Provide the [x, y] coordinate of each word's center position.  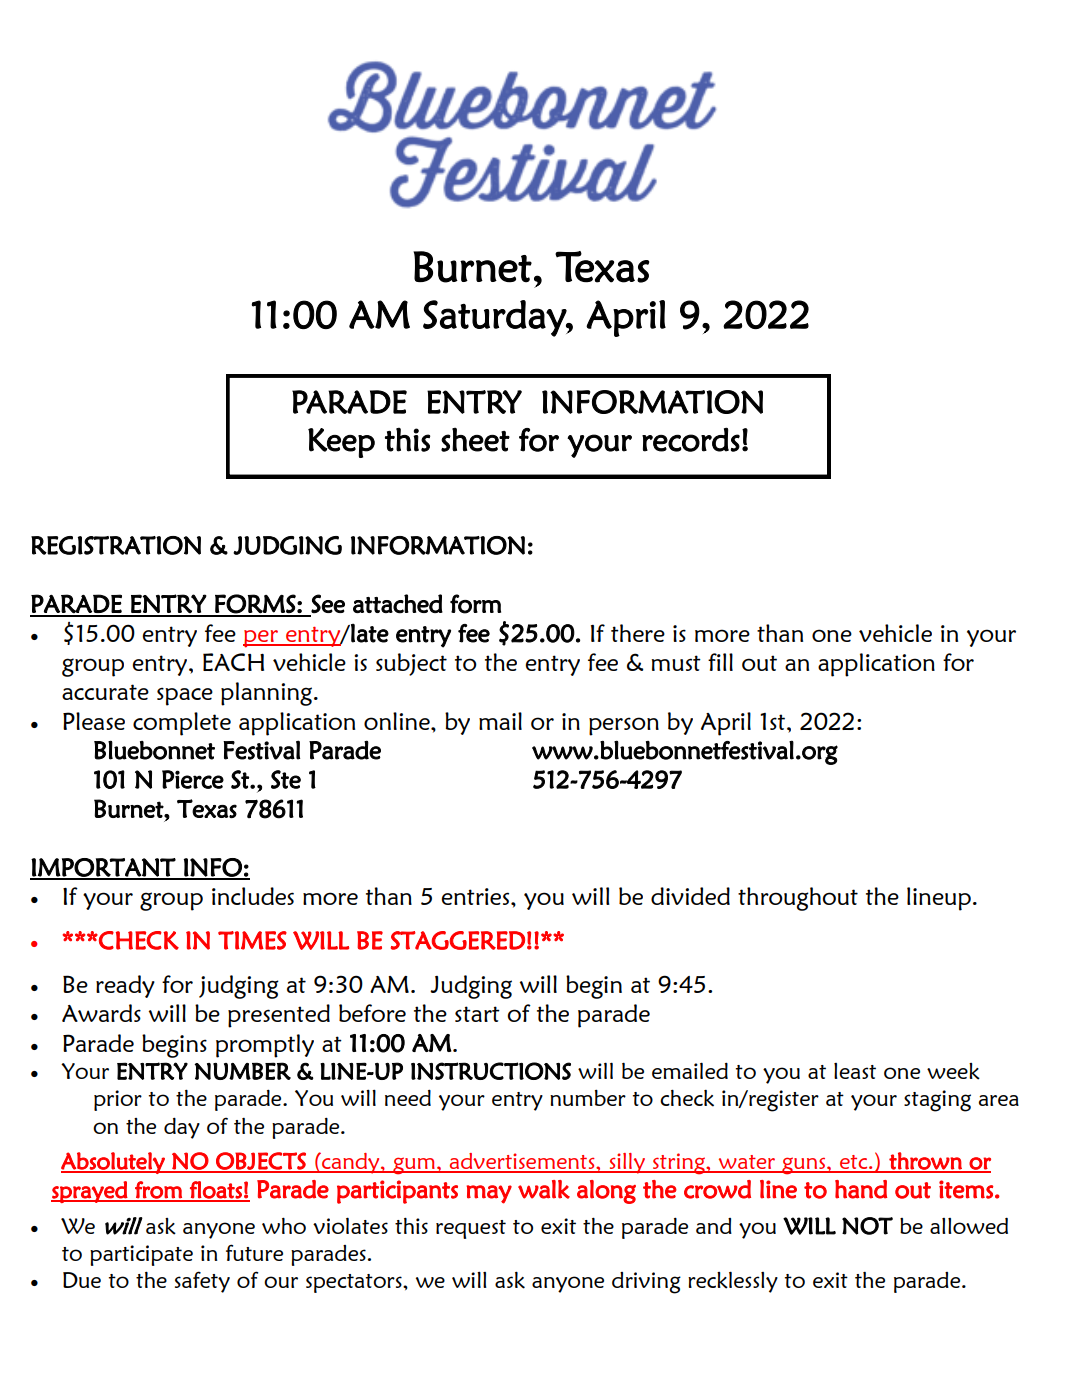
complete [182, 724]
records [691, 439]
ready [125, 986]
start [477, 1014]
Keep [341, 443]
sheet [475, 439]
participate [141, 1255]
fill [720, 662]
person [624, 726]
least [855, 1071]
